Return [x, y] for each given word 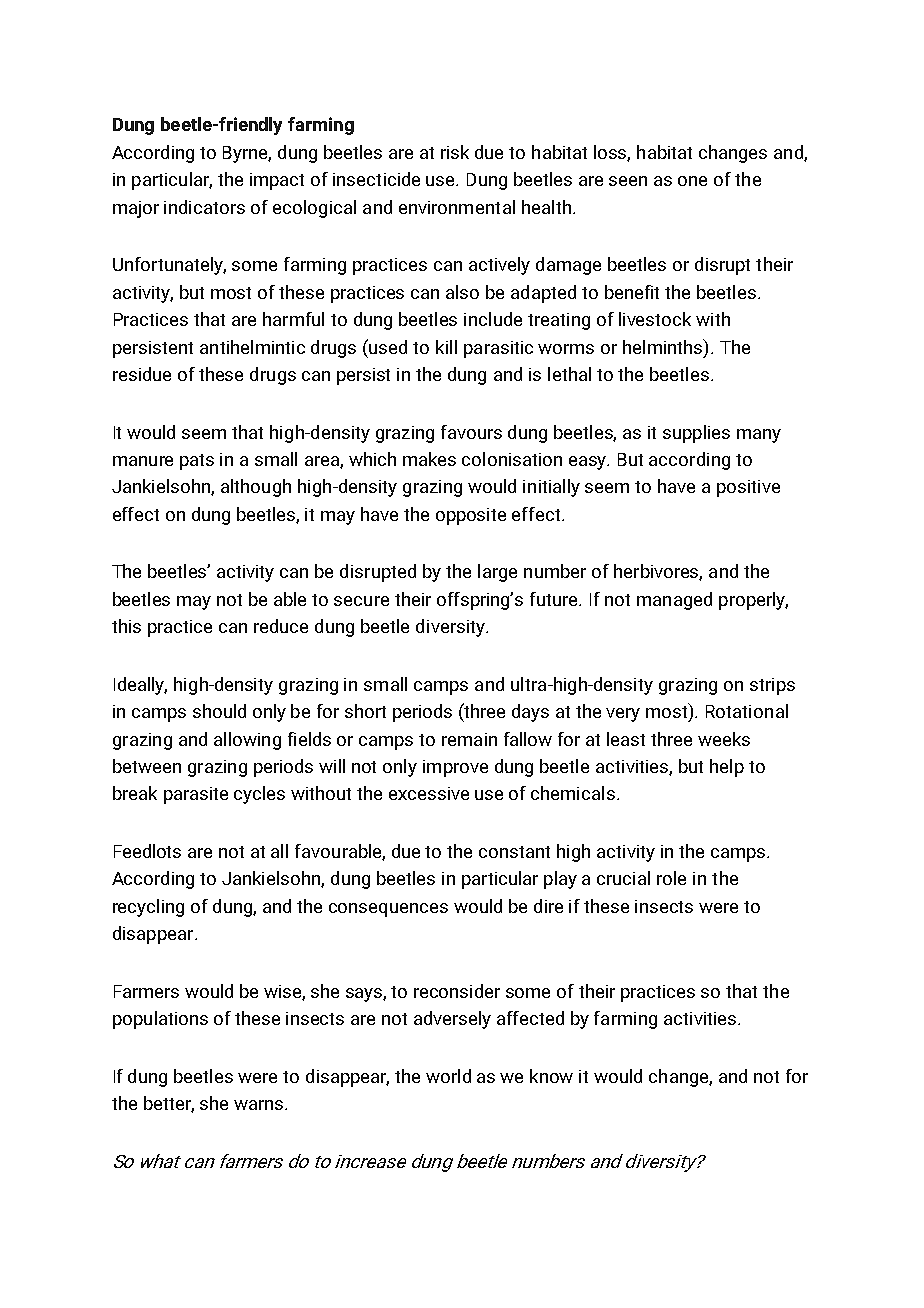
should [219, 711]
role [671, 878]
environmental [457, 207]
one [692, 181]
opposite [471, 516]
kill [446, 347]
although [256, 488]
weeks [724, 739]
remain [469, 739]
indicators [204, 207]
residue [142, 374]
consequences [388, 910]
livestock [655, 319]
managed [674, 601]
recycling [148, 908]
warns [260, 1105]
